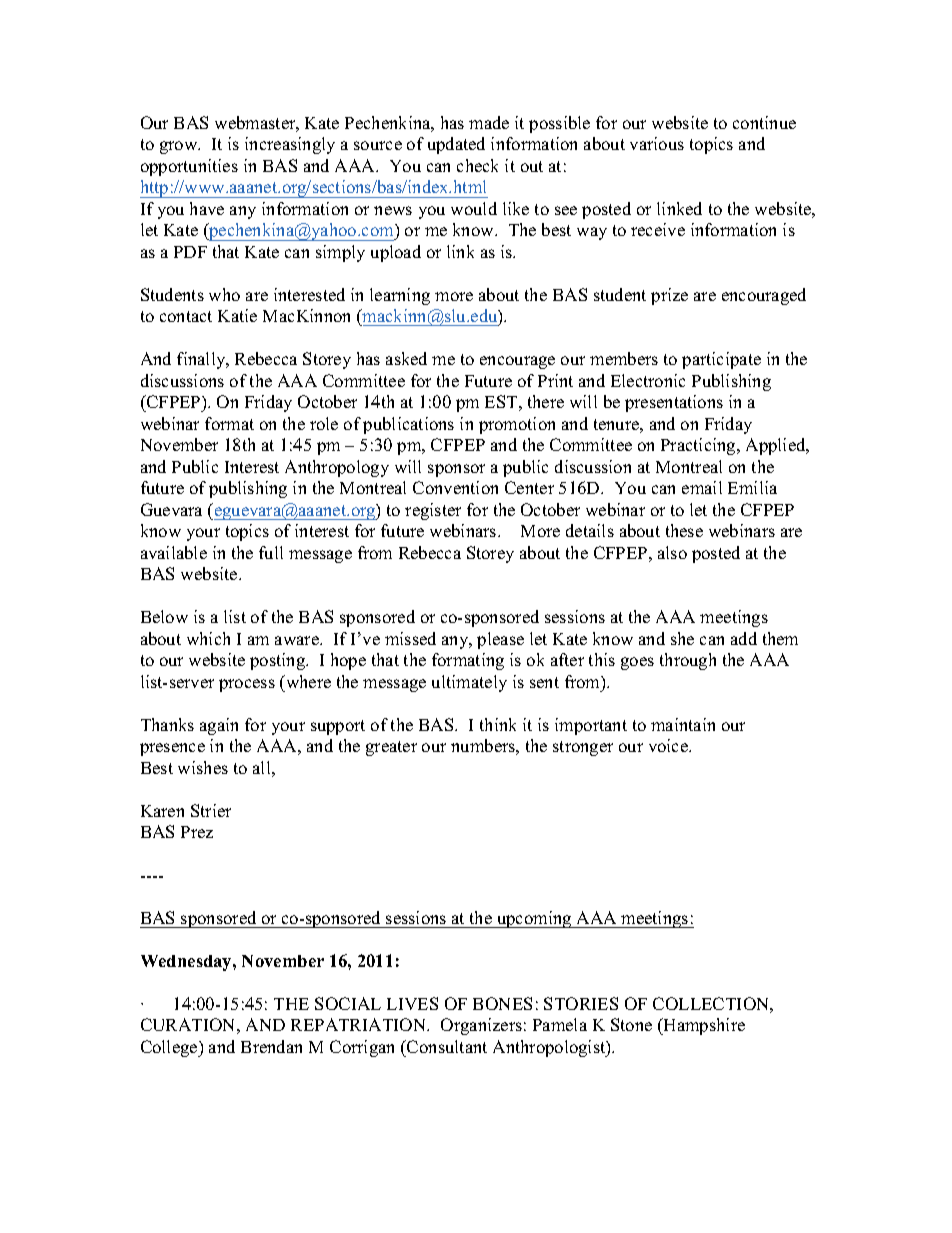  I want to click on Brendan, so click(271, 1046).
